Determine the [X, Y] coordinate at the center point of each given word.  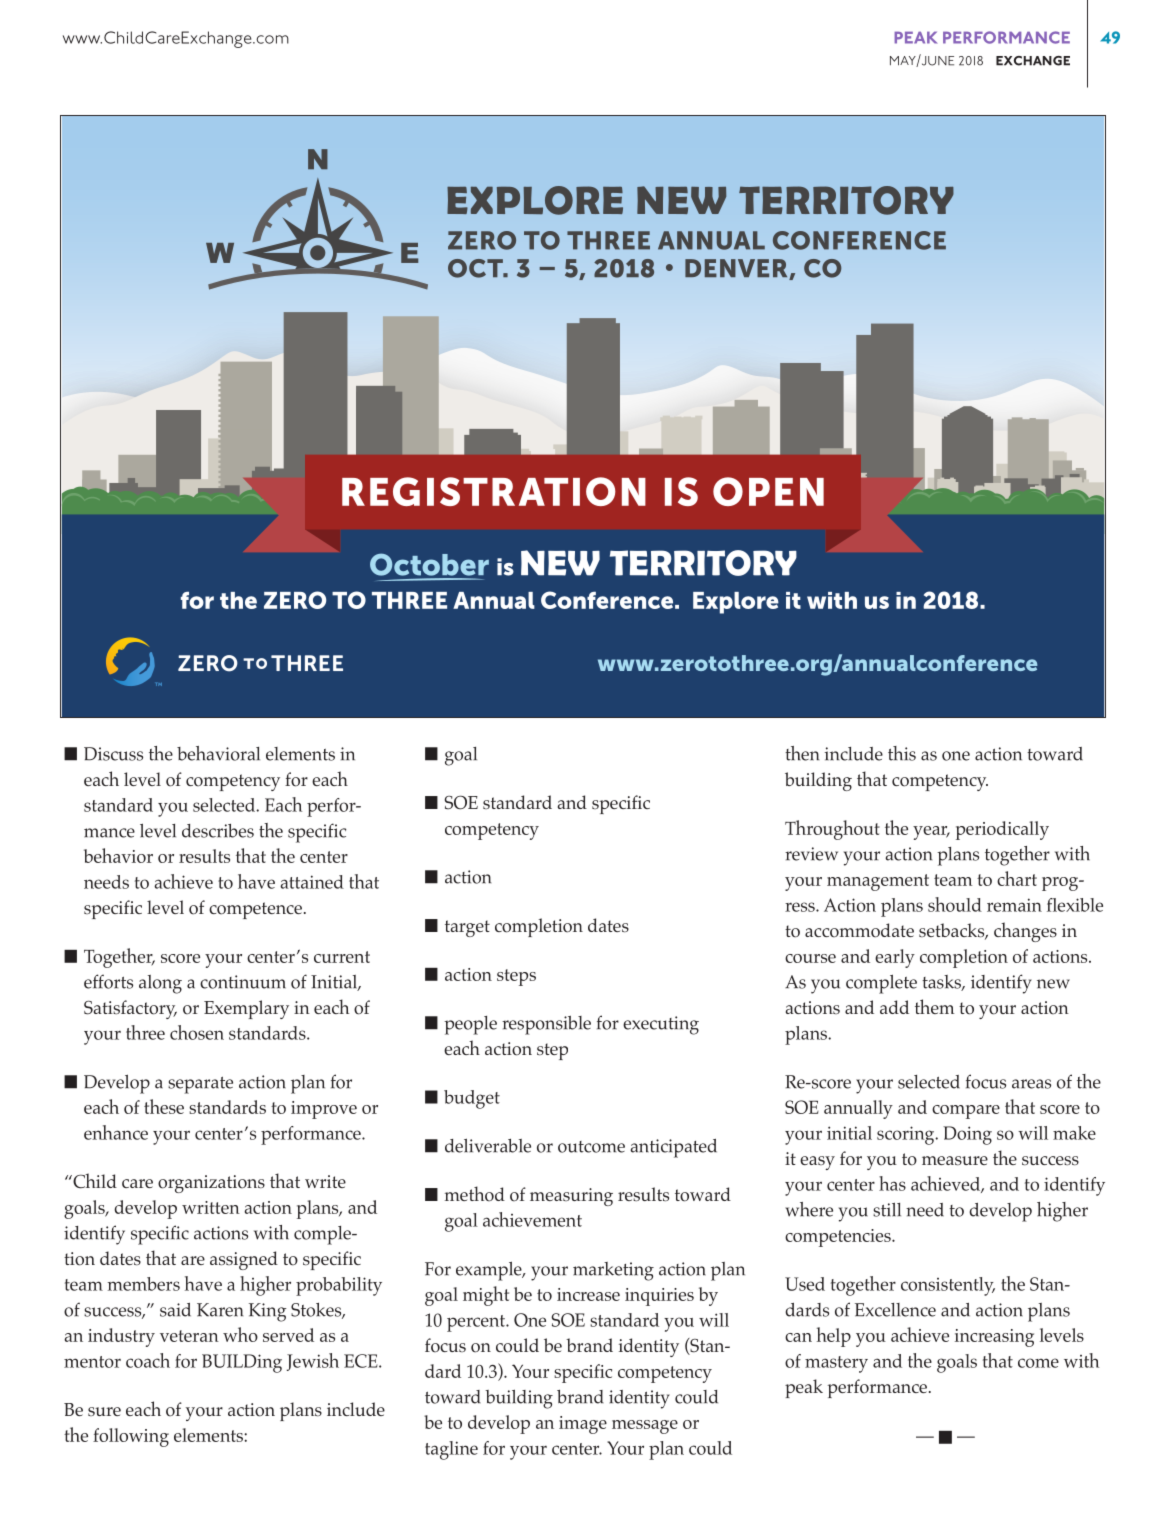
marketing [613, 1271]
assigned [244, 1260]
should [955, 904]
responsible [546, 1025]
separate [200, 1085]
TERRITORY [703, 563]
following [131, 1437]
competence [255, 910]
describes [218, 831]
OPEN [768, 491]
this [902, 753]
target [467, 928]
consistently [948, 1286]
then [802, 753]
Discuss [113, 754]
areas [1031, 1084]
